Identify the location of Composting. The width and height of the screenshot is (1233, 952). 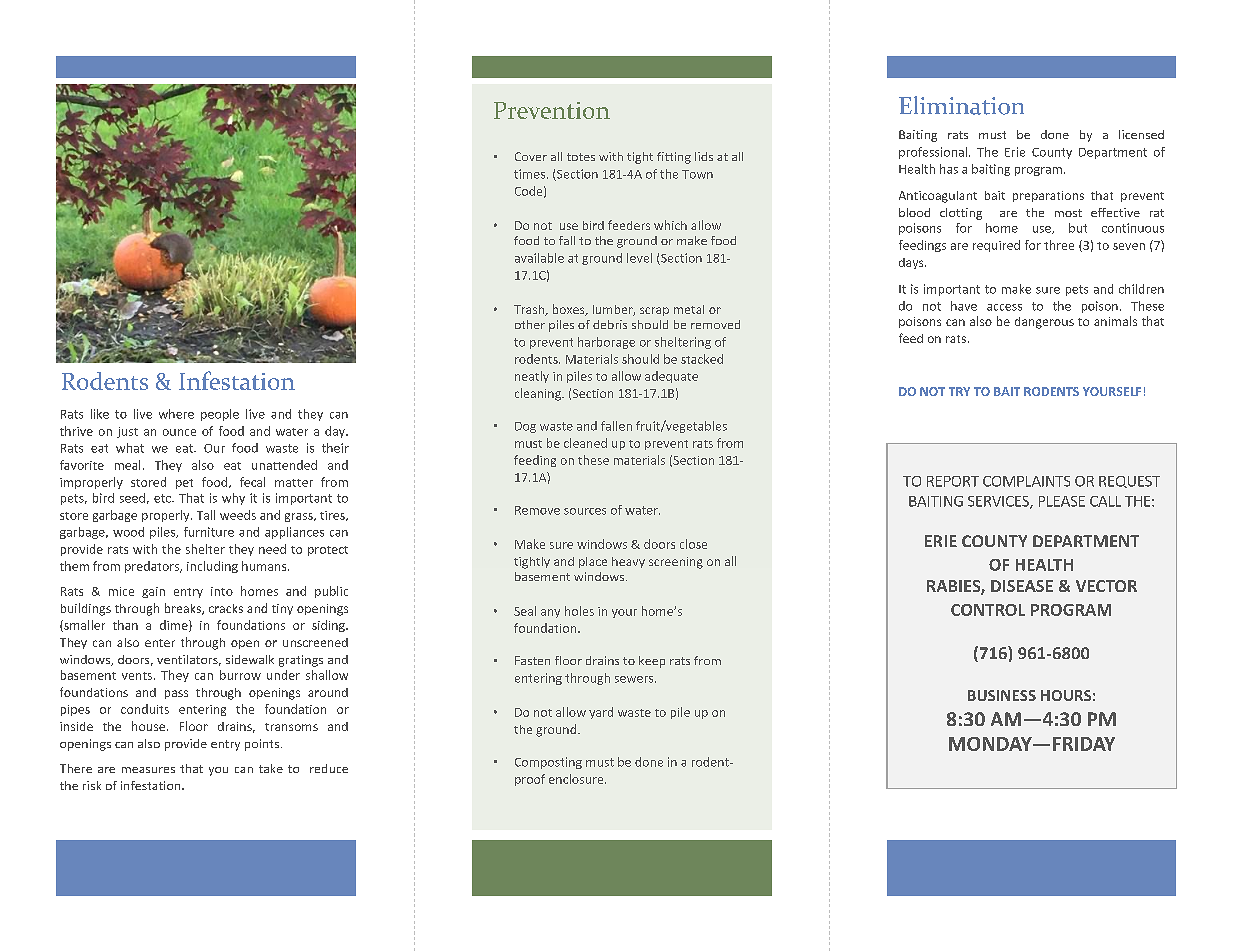
(548, 763).
